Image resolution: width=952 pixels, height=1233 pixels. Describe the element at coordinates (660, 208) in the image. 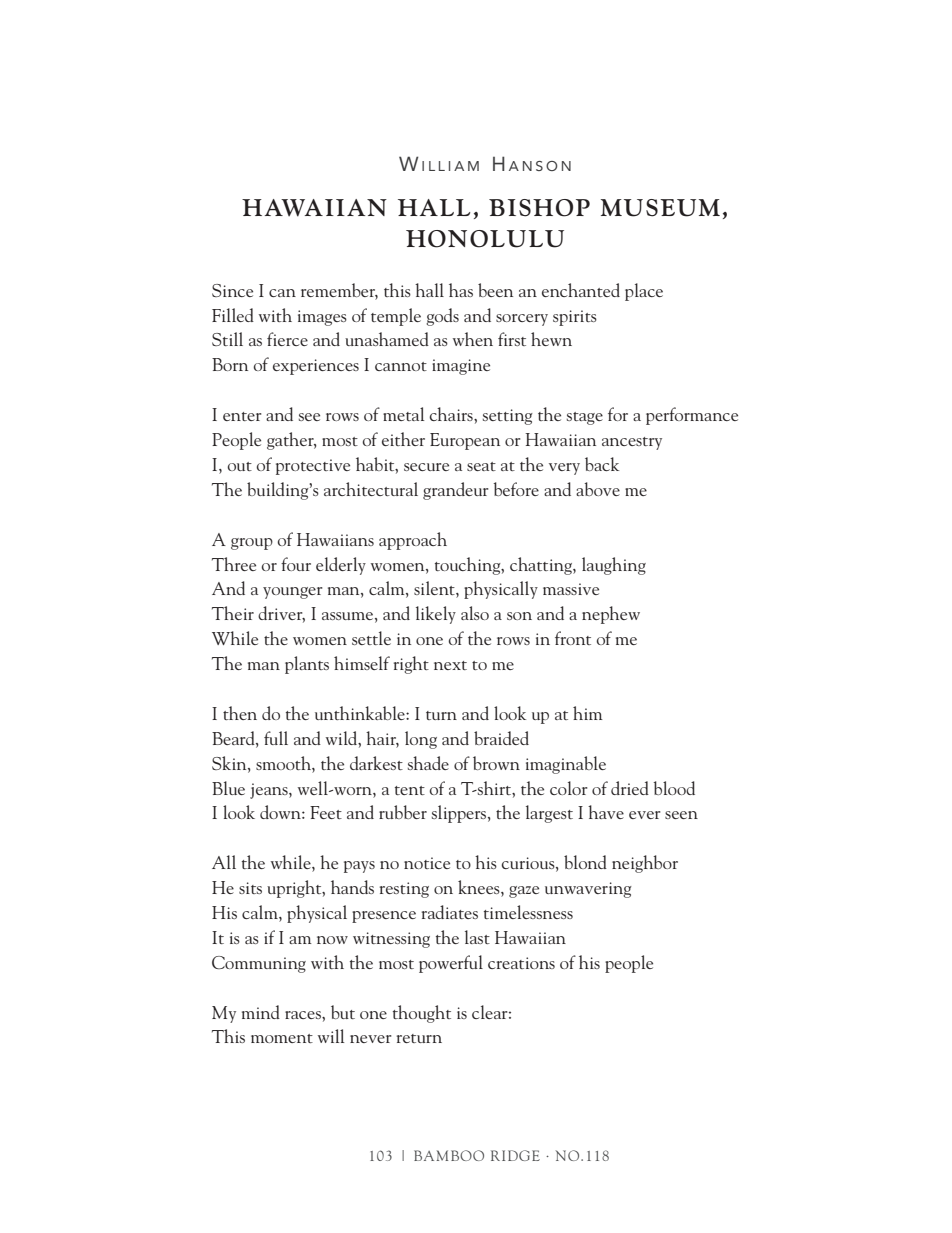

I see `MUSEUM` at that location.
